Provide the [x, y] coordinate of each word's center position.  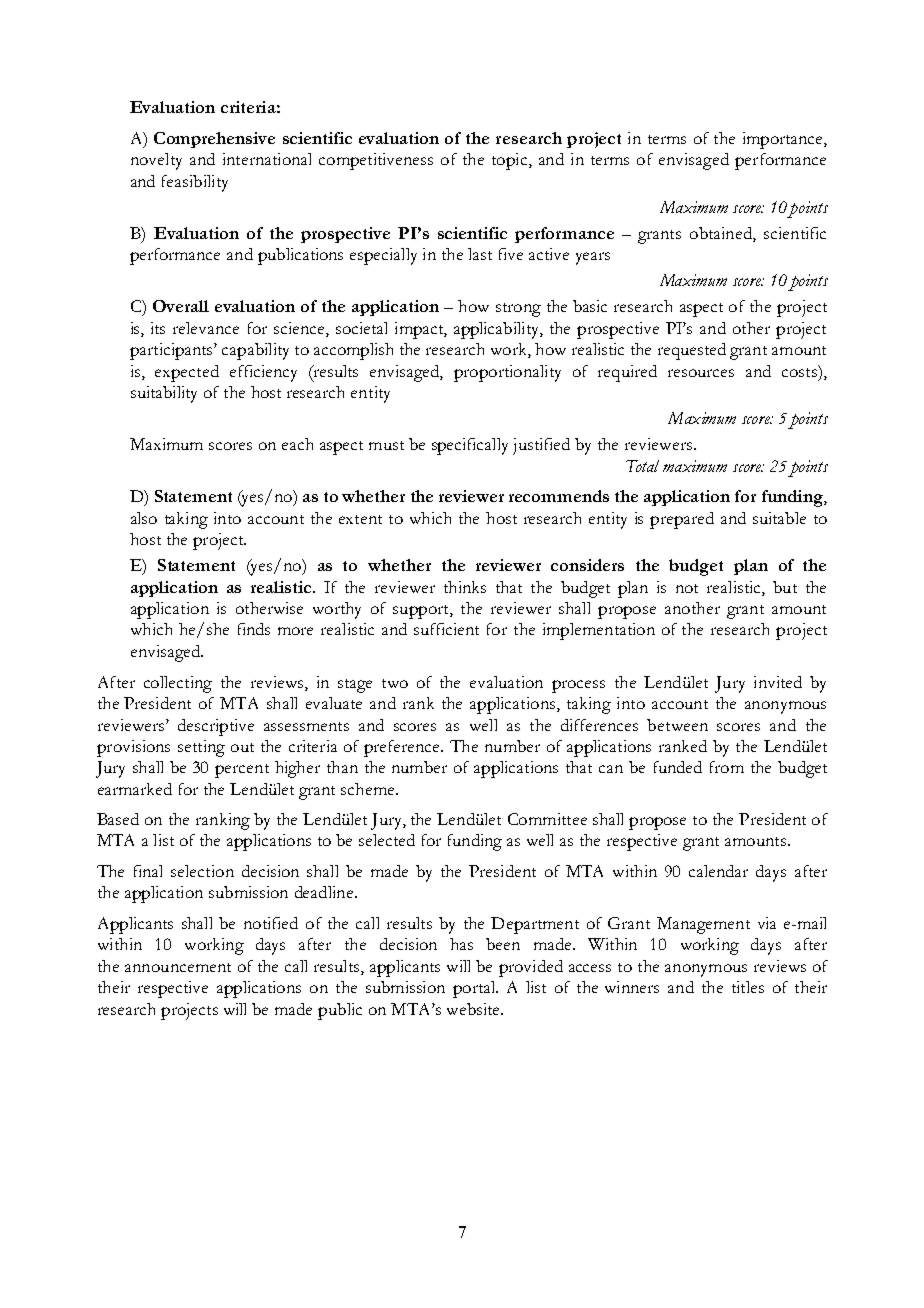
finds [254, 629]
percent [242, 771]
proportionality [507, 373]
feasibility [195, 183]
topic [509, 161]
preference [403, 748]
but [785, 587]
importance [784, 140]
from [727, 767]
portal [475, 989]
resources [701, 373]
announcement [178, 967]
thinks [465, 587]
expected [187, 373]
